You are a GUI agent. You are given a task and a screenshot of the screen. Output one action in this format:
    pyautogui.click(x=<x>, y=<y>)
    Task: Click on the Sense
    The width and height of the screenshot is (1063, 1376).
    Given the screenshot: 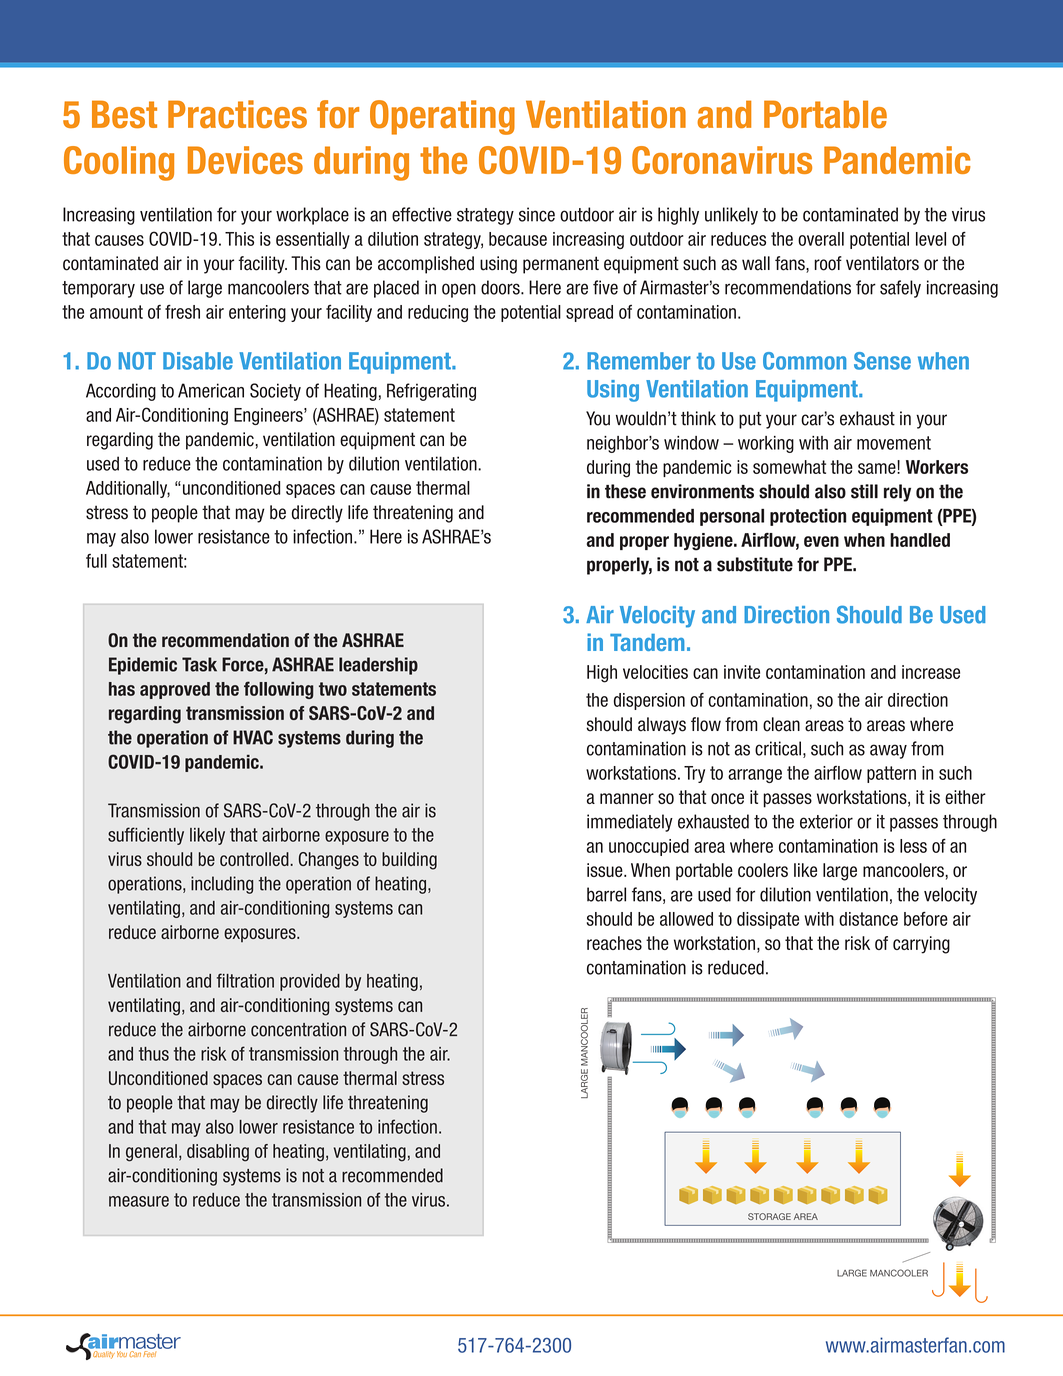 What is the action you would take?
    pyautogui.click(x=882, y=361)
